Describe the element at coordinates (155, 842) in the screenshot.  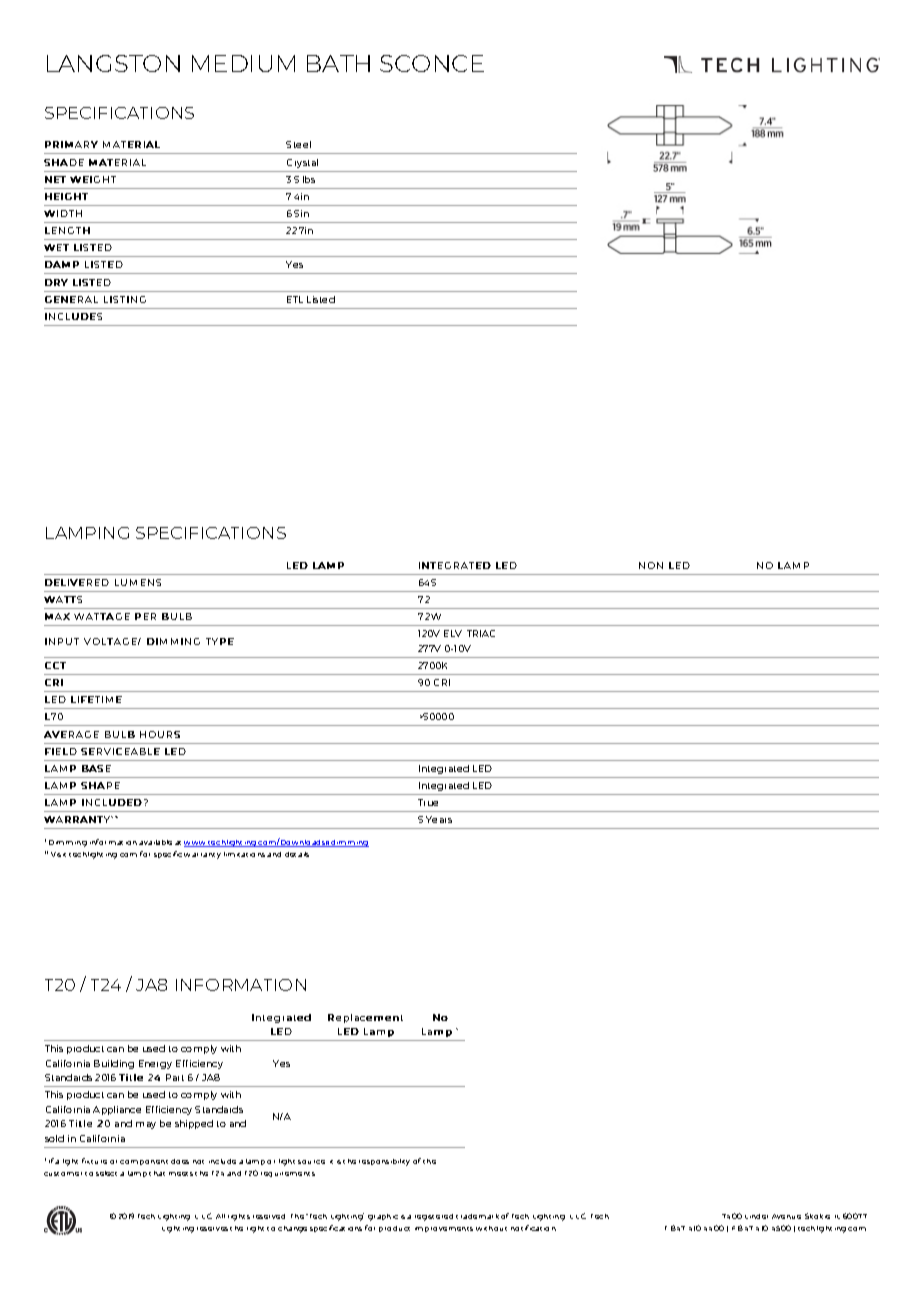
I see `available` at that location.
